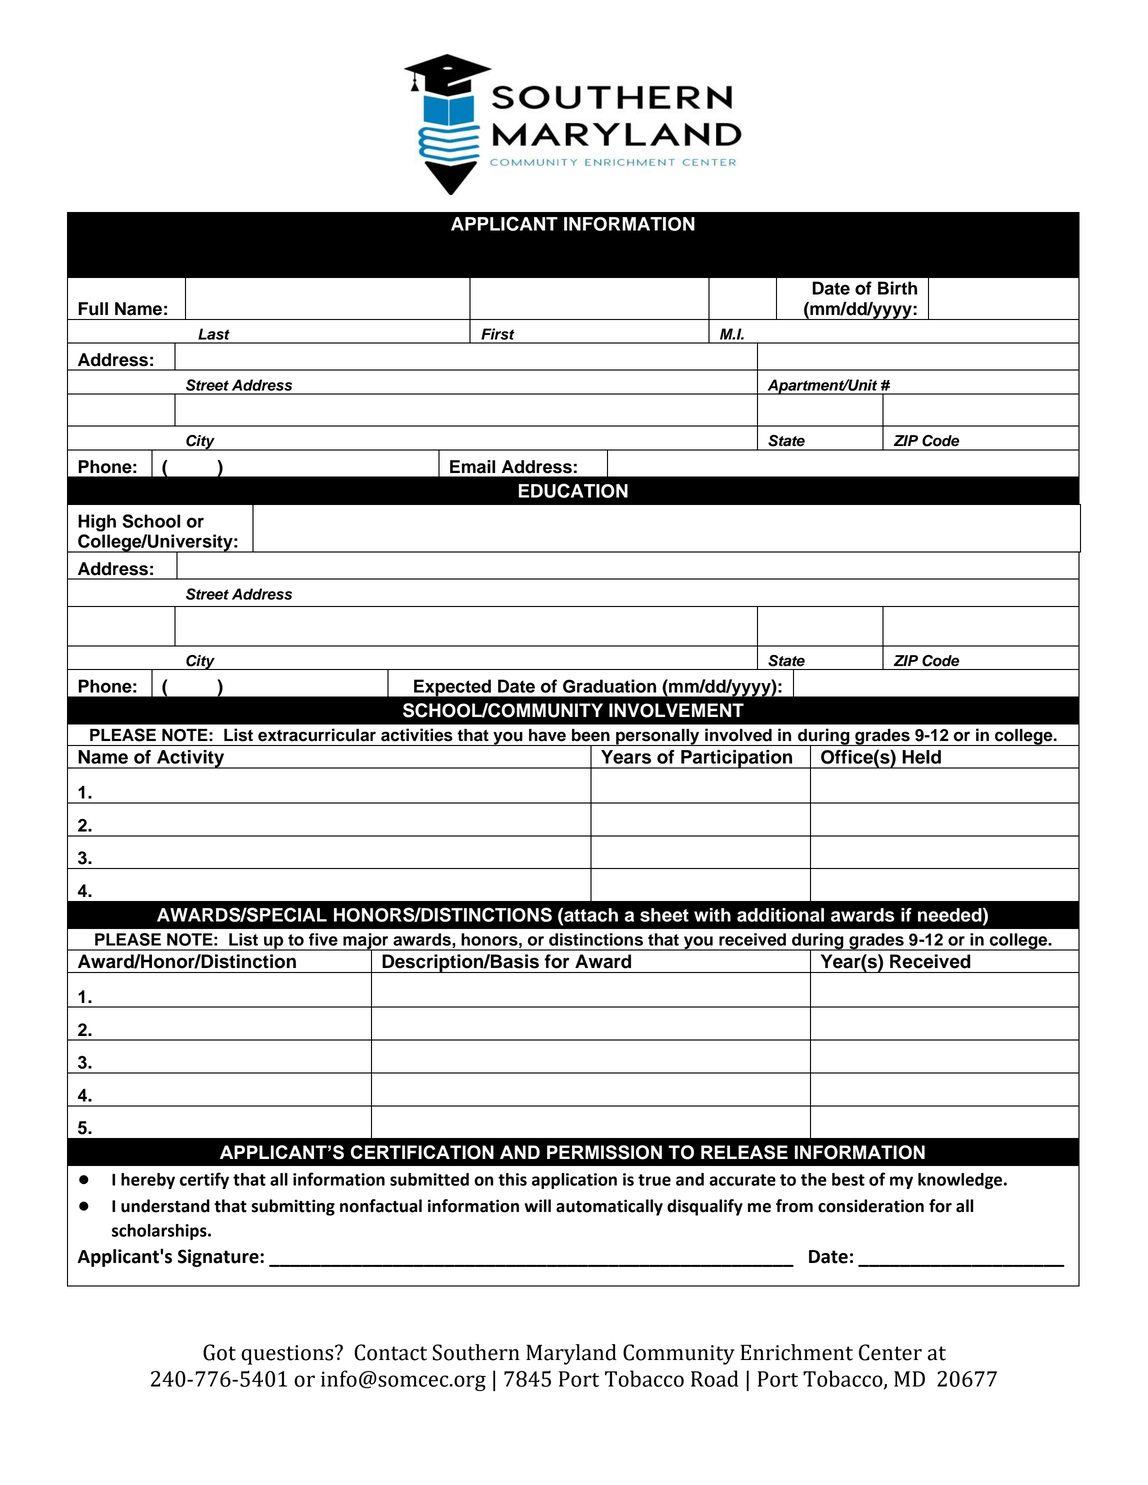 The height and width of the image is (1485, 1148). I want to click on High, so click(97, 523).
